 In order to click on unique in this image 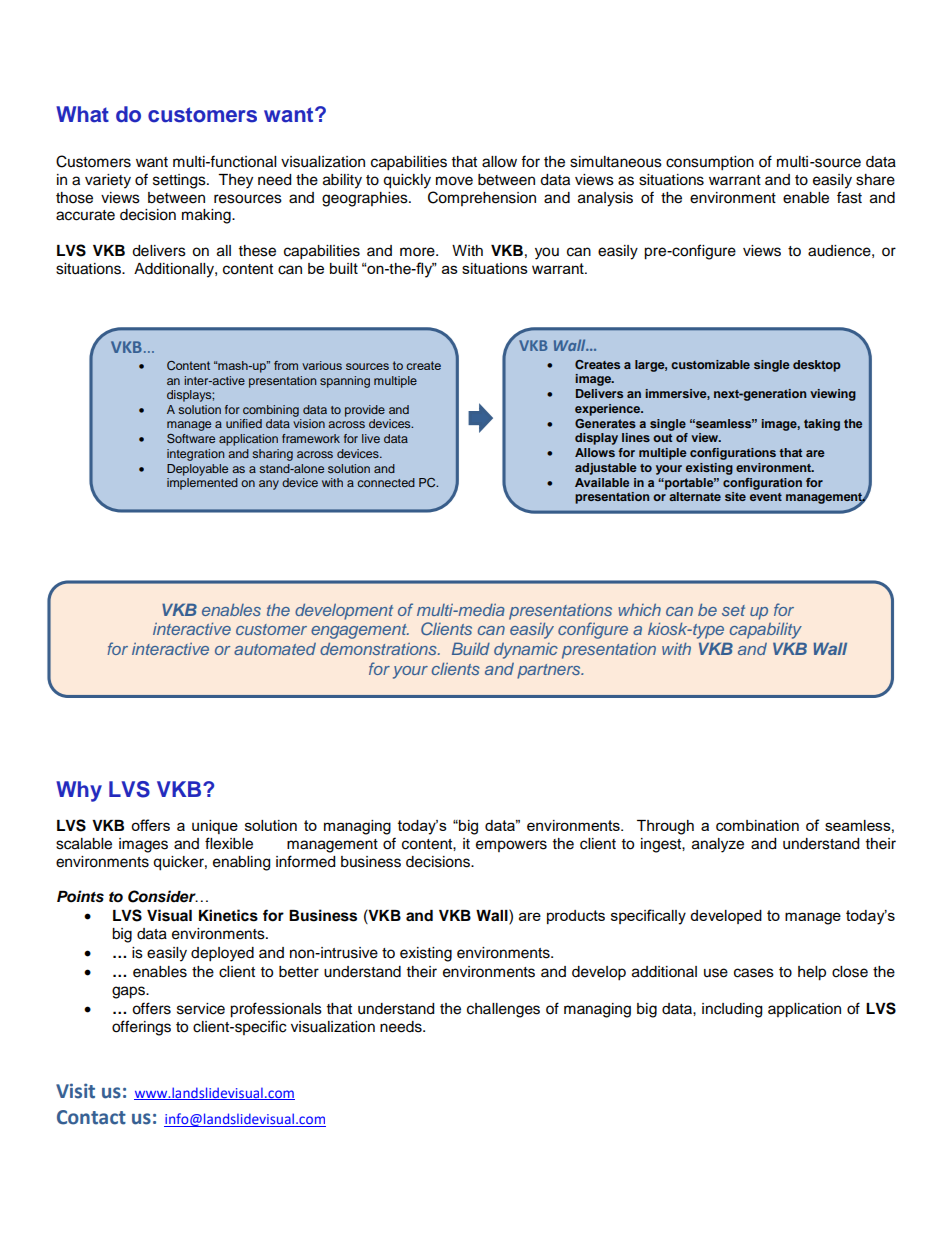, I will do `click(215, 827)`.
